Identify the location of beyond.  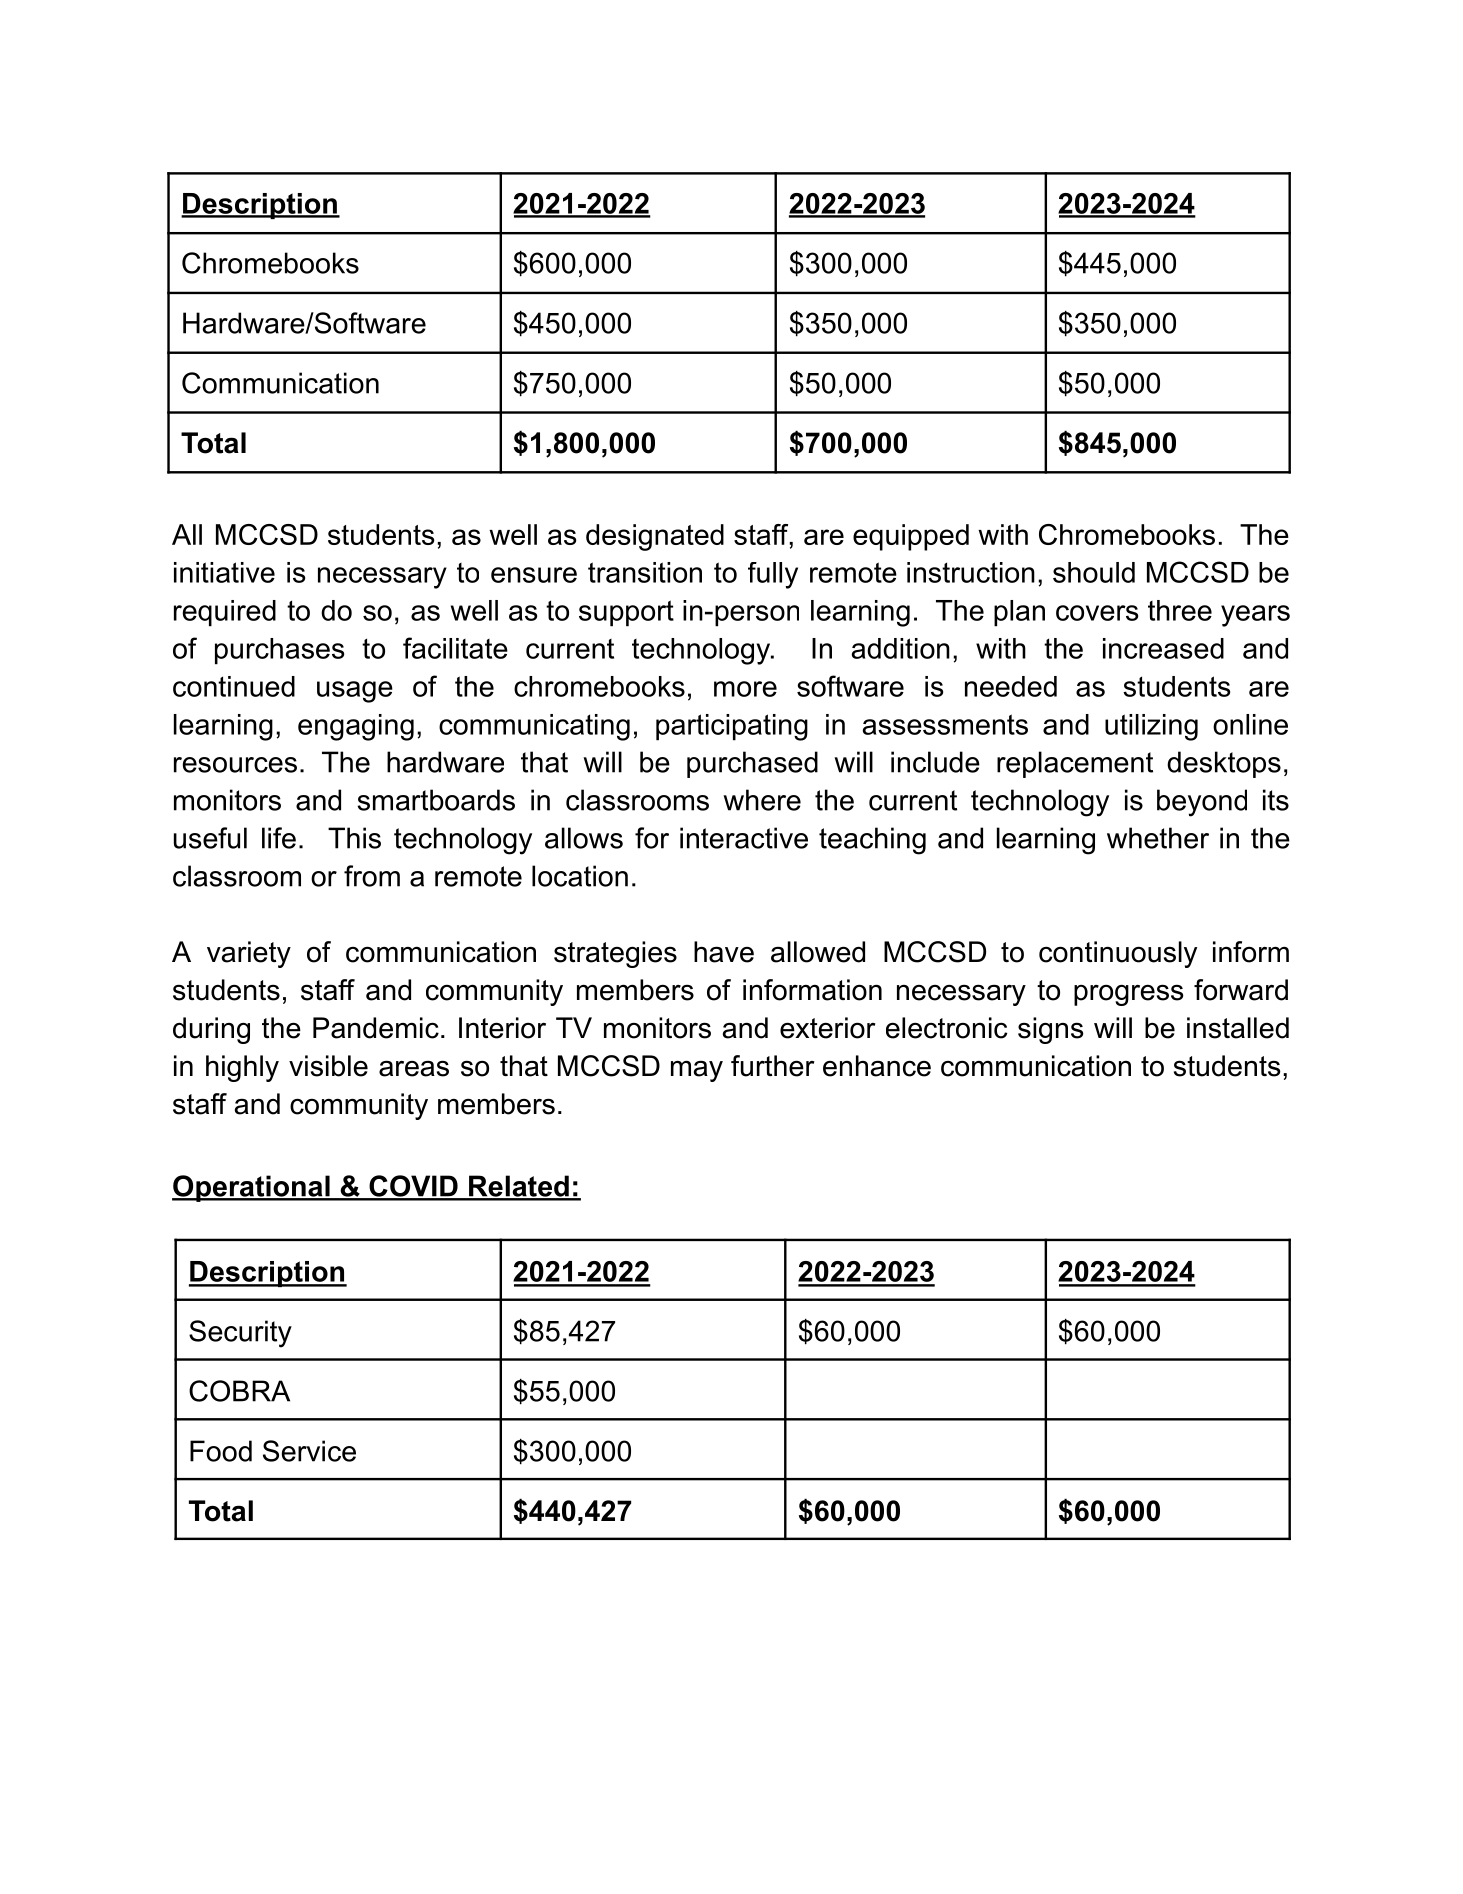
(1202, 803).
